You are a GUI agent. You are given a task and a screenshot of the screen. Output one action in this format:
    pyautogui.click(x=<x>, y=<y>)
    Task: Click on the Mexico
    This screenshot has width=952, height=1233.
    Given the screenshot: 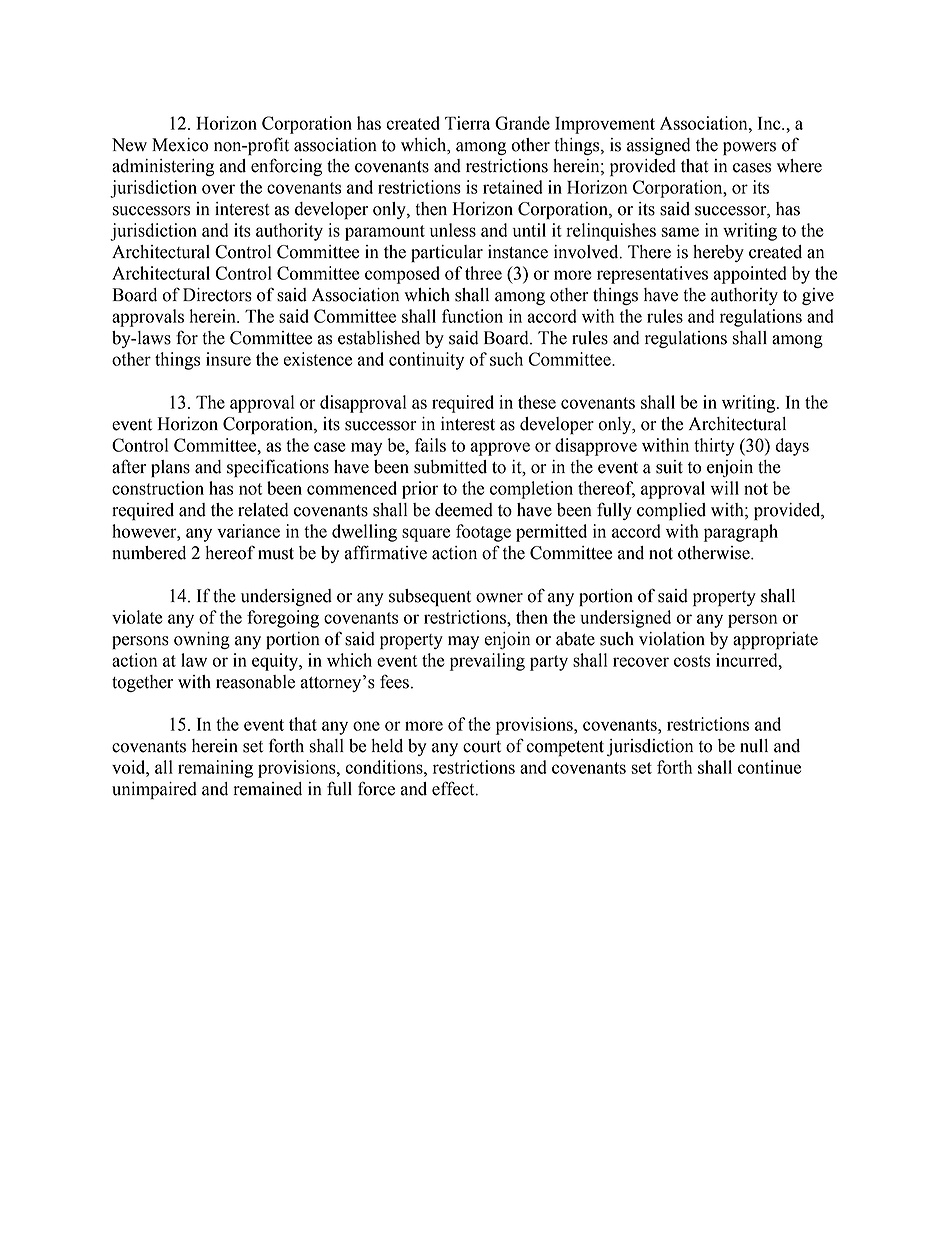 What is the action you would take?
    pyautogui.click(x=180, y=145)
